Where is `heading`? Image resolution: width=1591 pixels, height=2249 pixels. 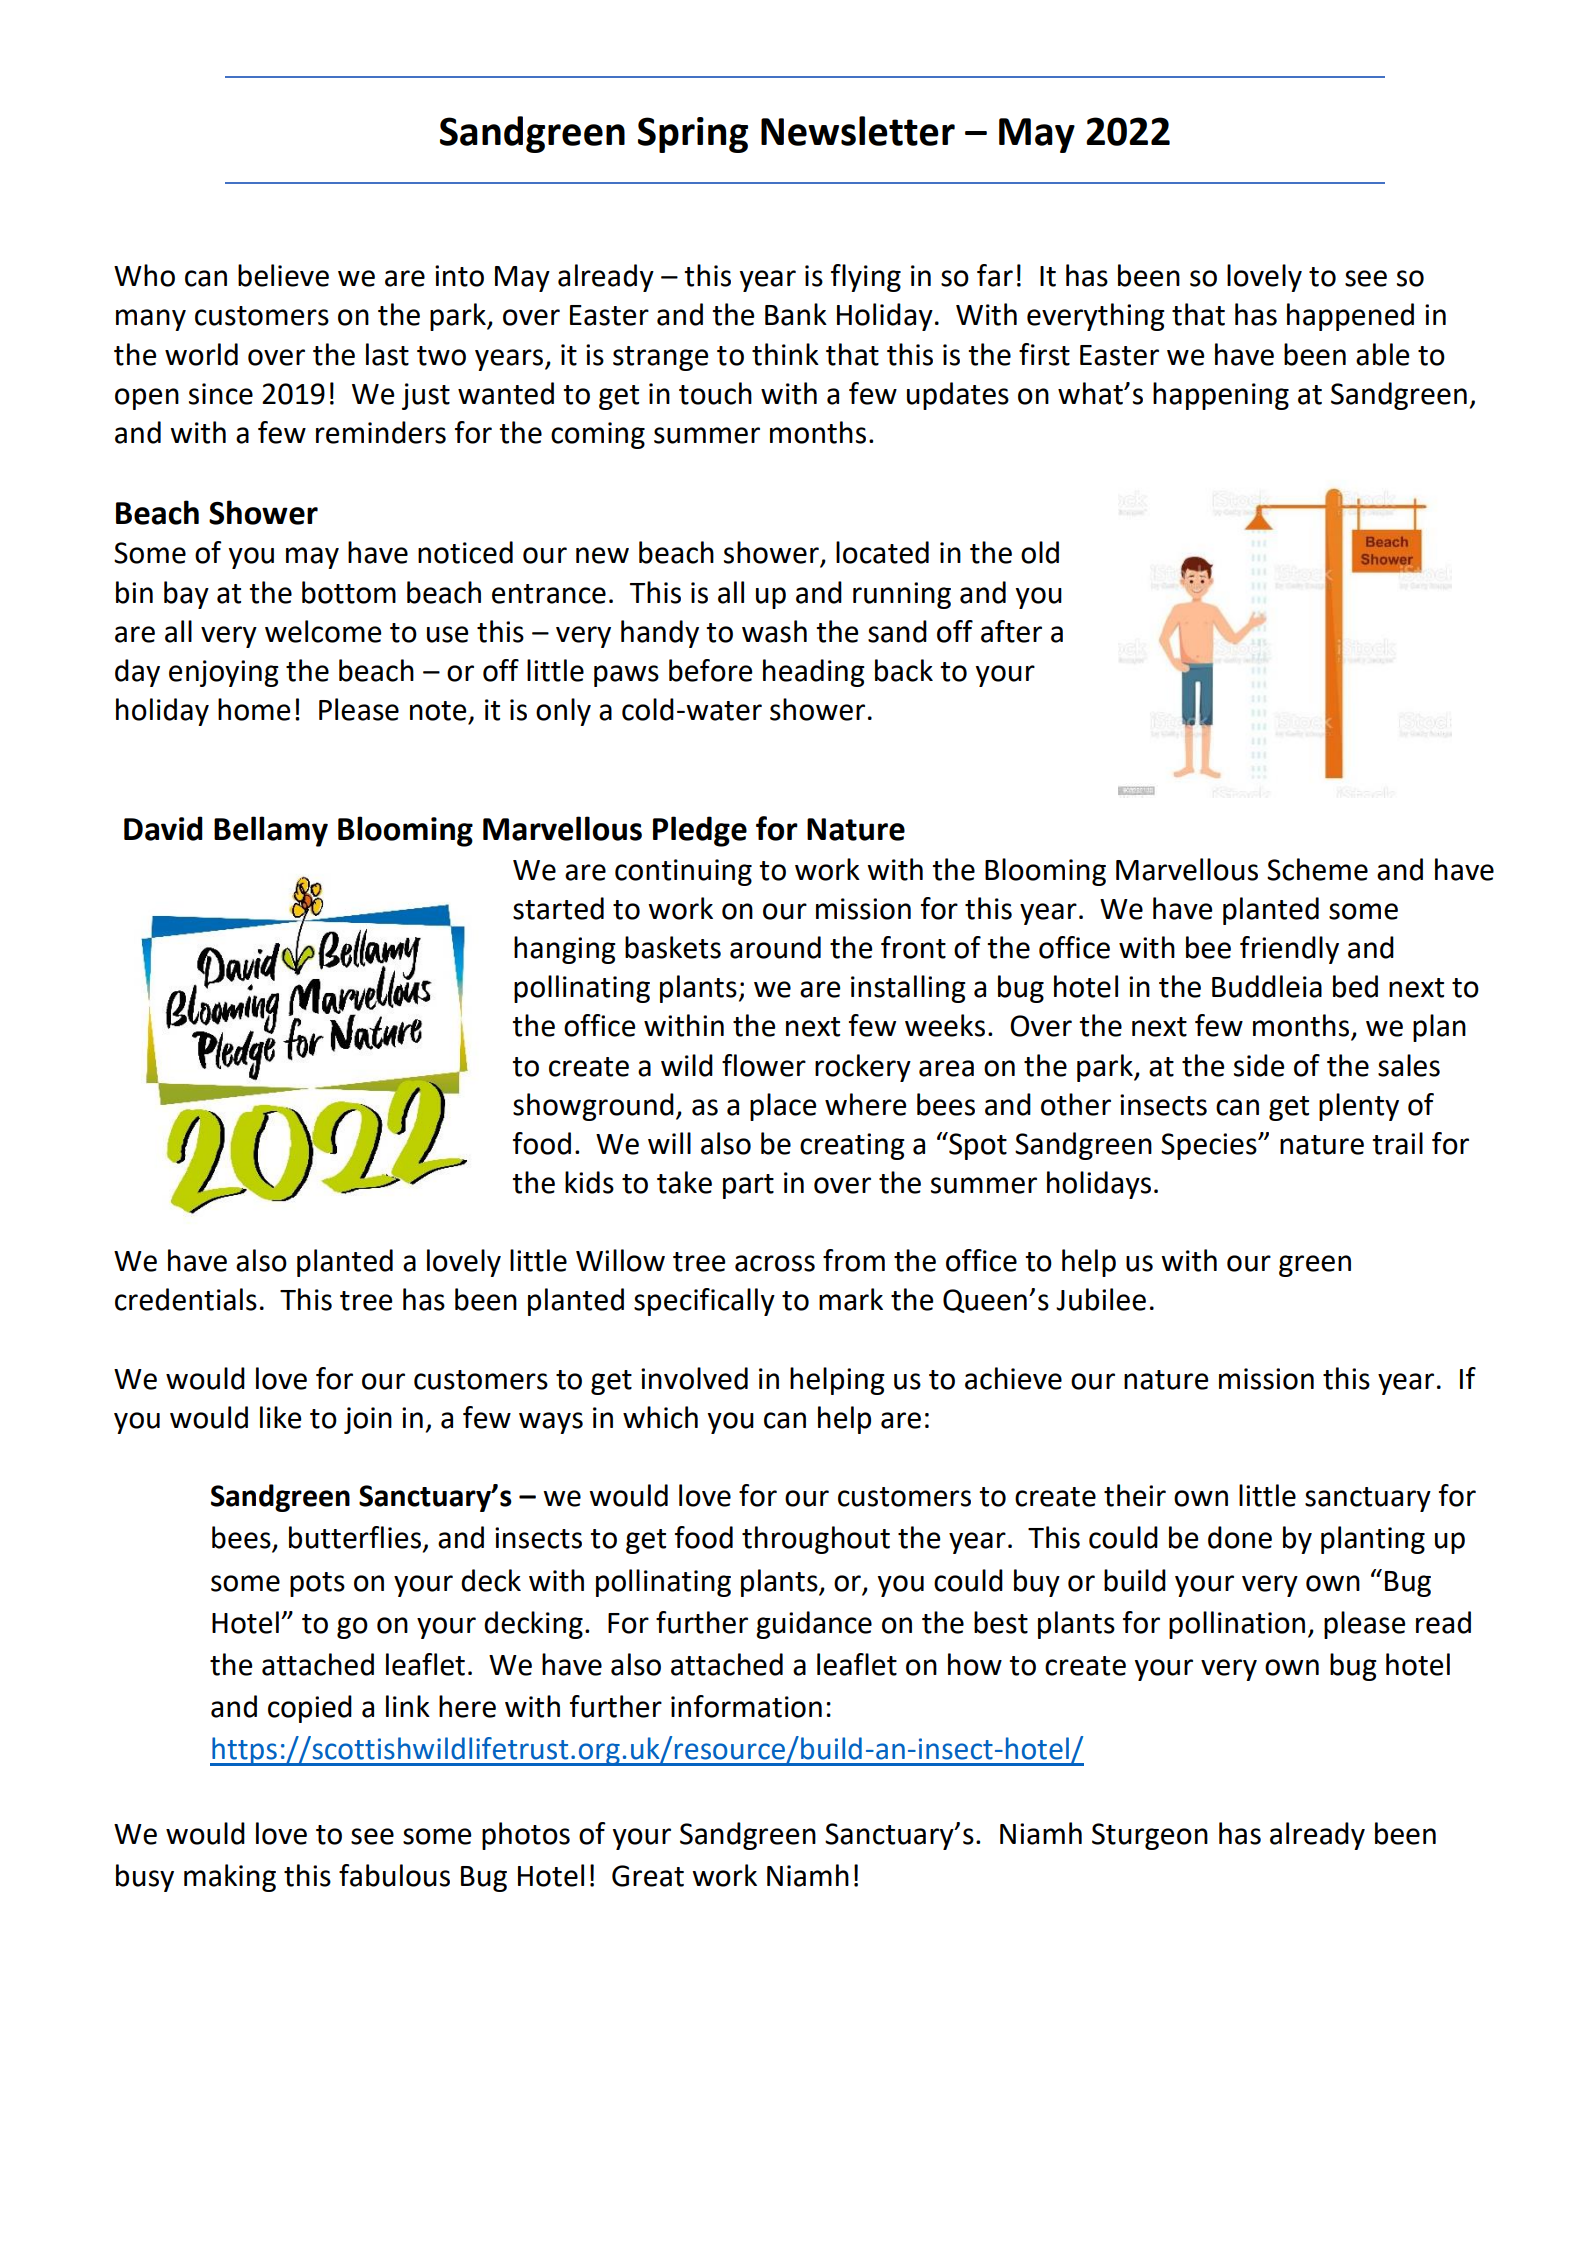
heading is located at coordinates (814, 673).
